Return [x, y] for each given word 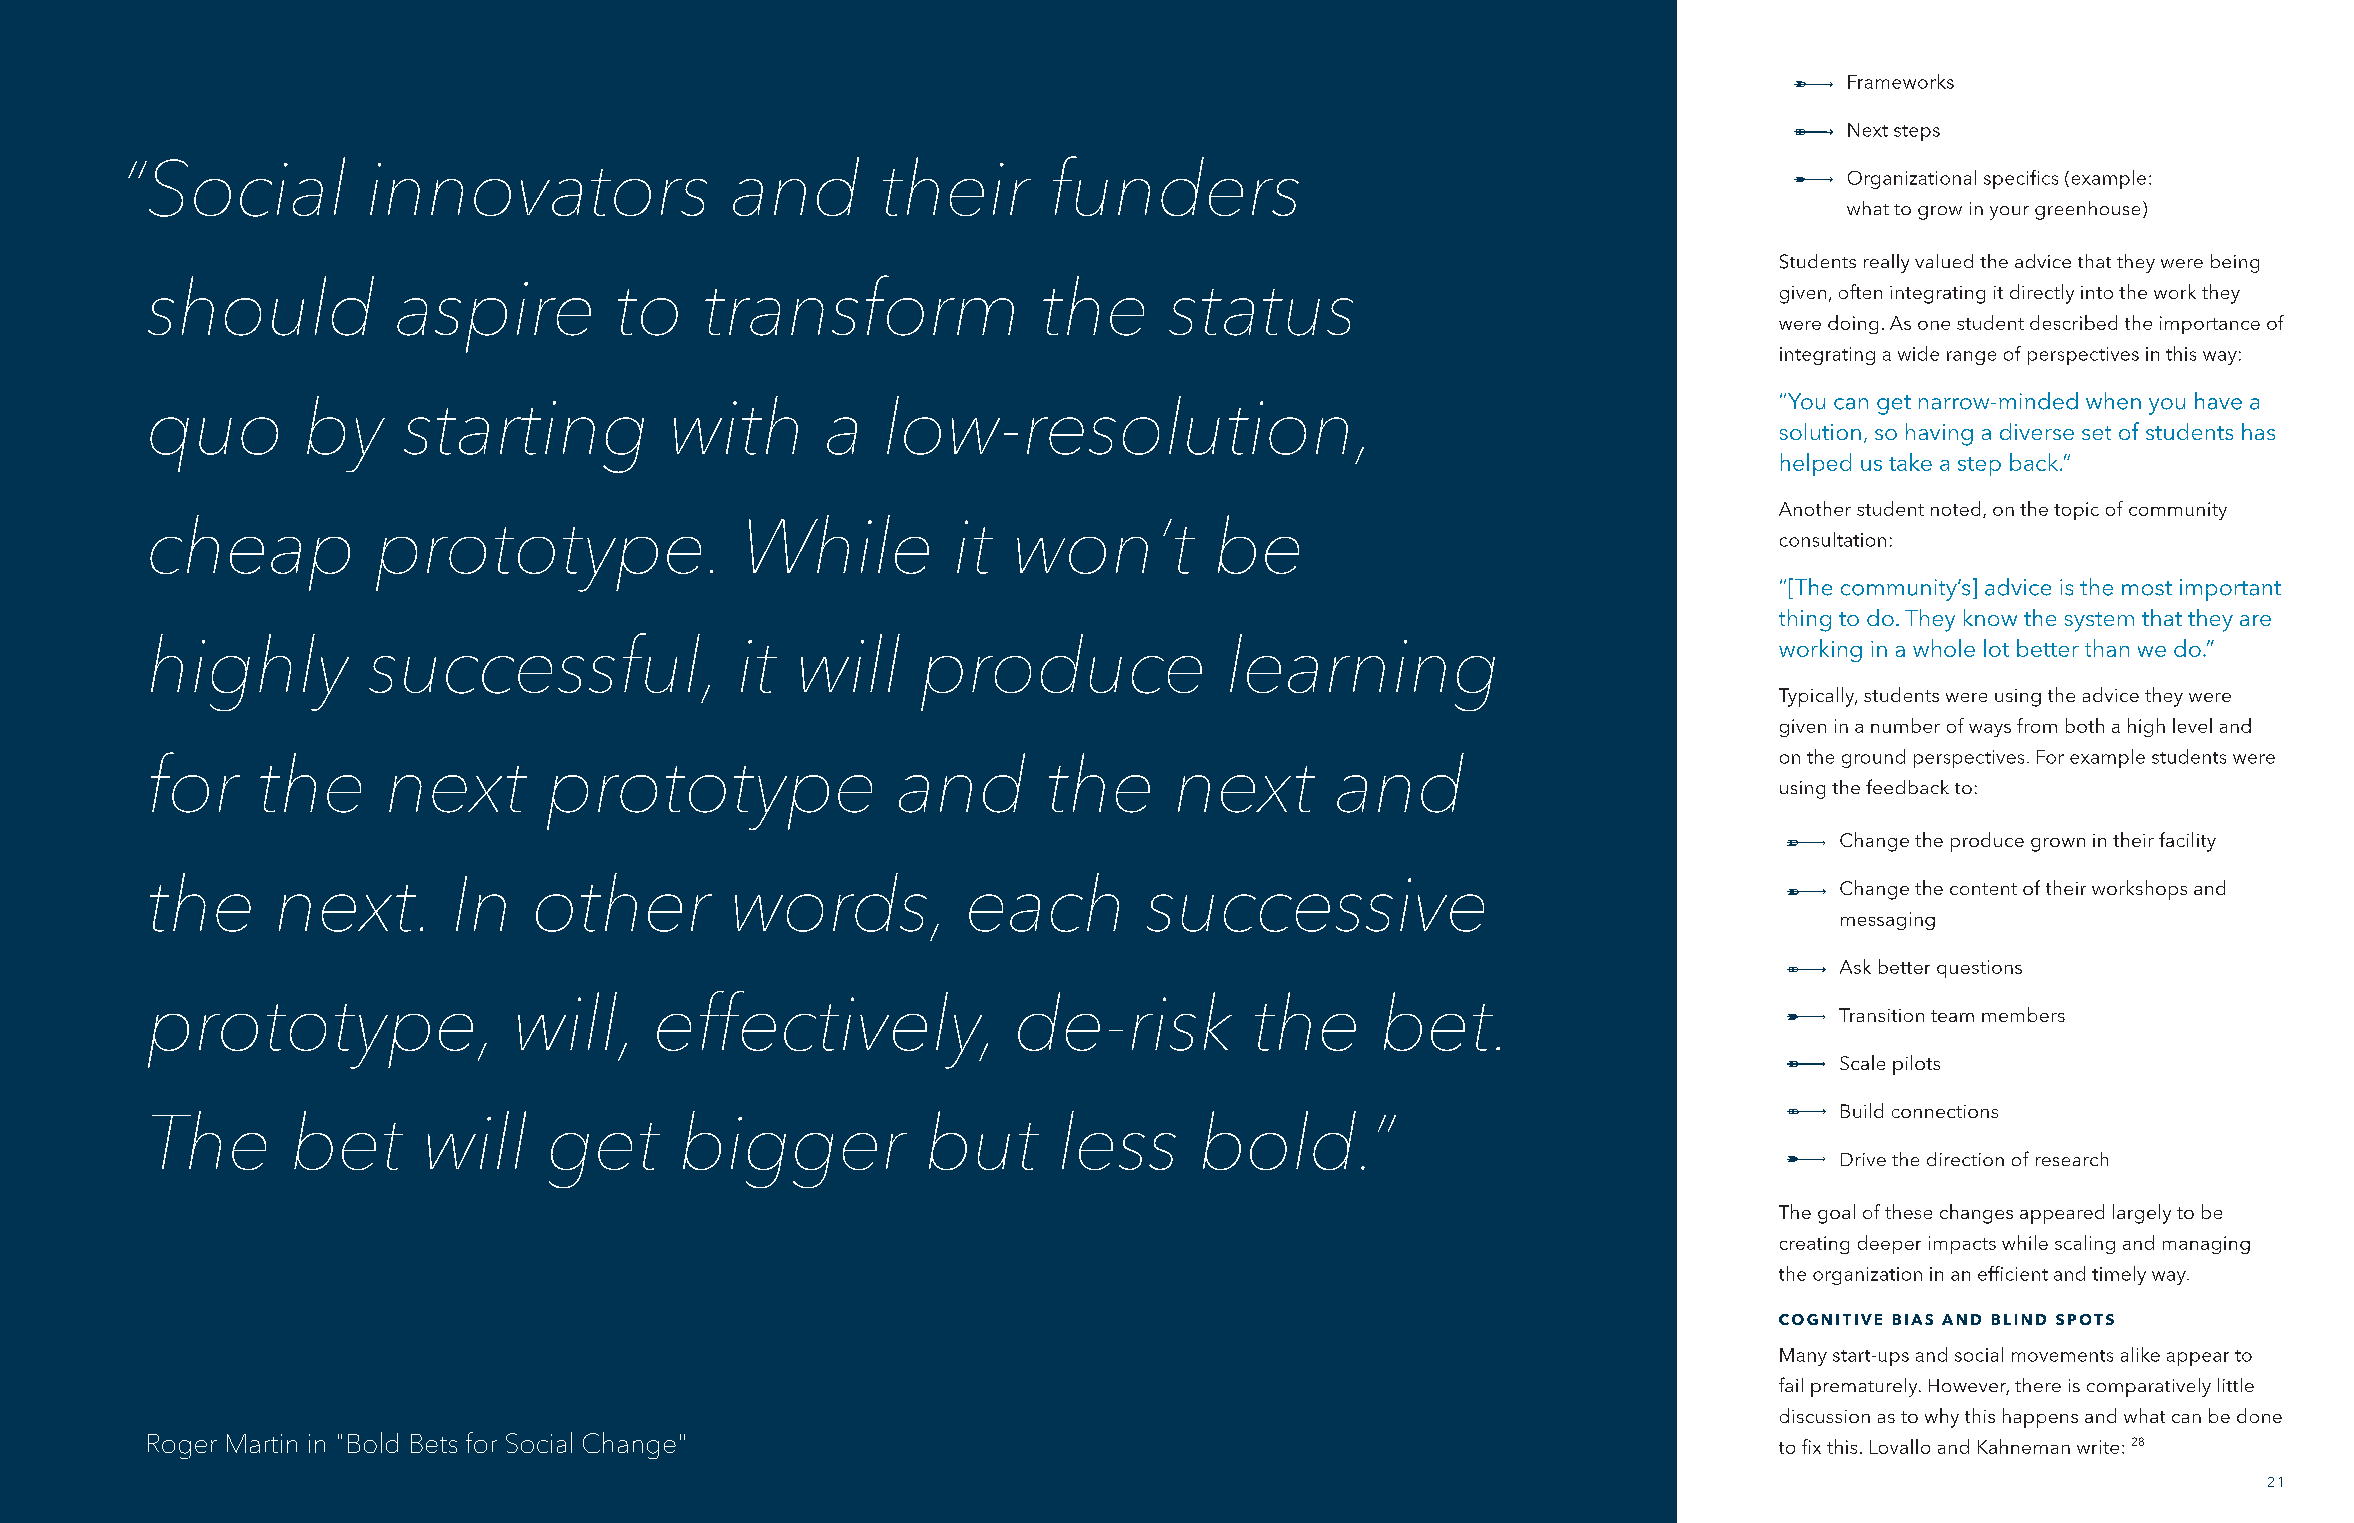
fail [1791, 1384]
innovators [538, 189]
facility [2187, 842]
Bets [434, 1443]
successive [1315, 905]
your [2009, 213]
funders [1176, 186]
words [831, 902]
